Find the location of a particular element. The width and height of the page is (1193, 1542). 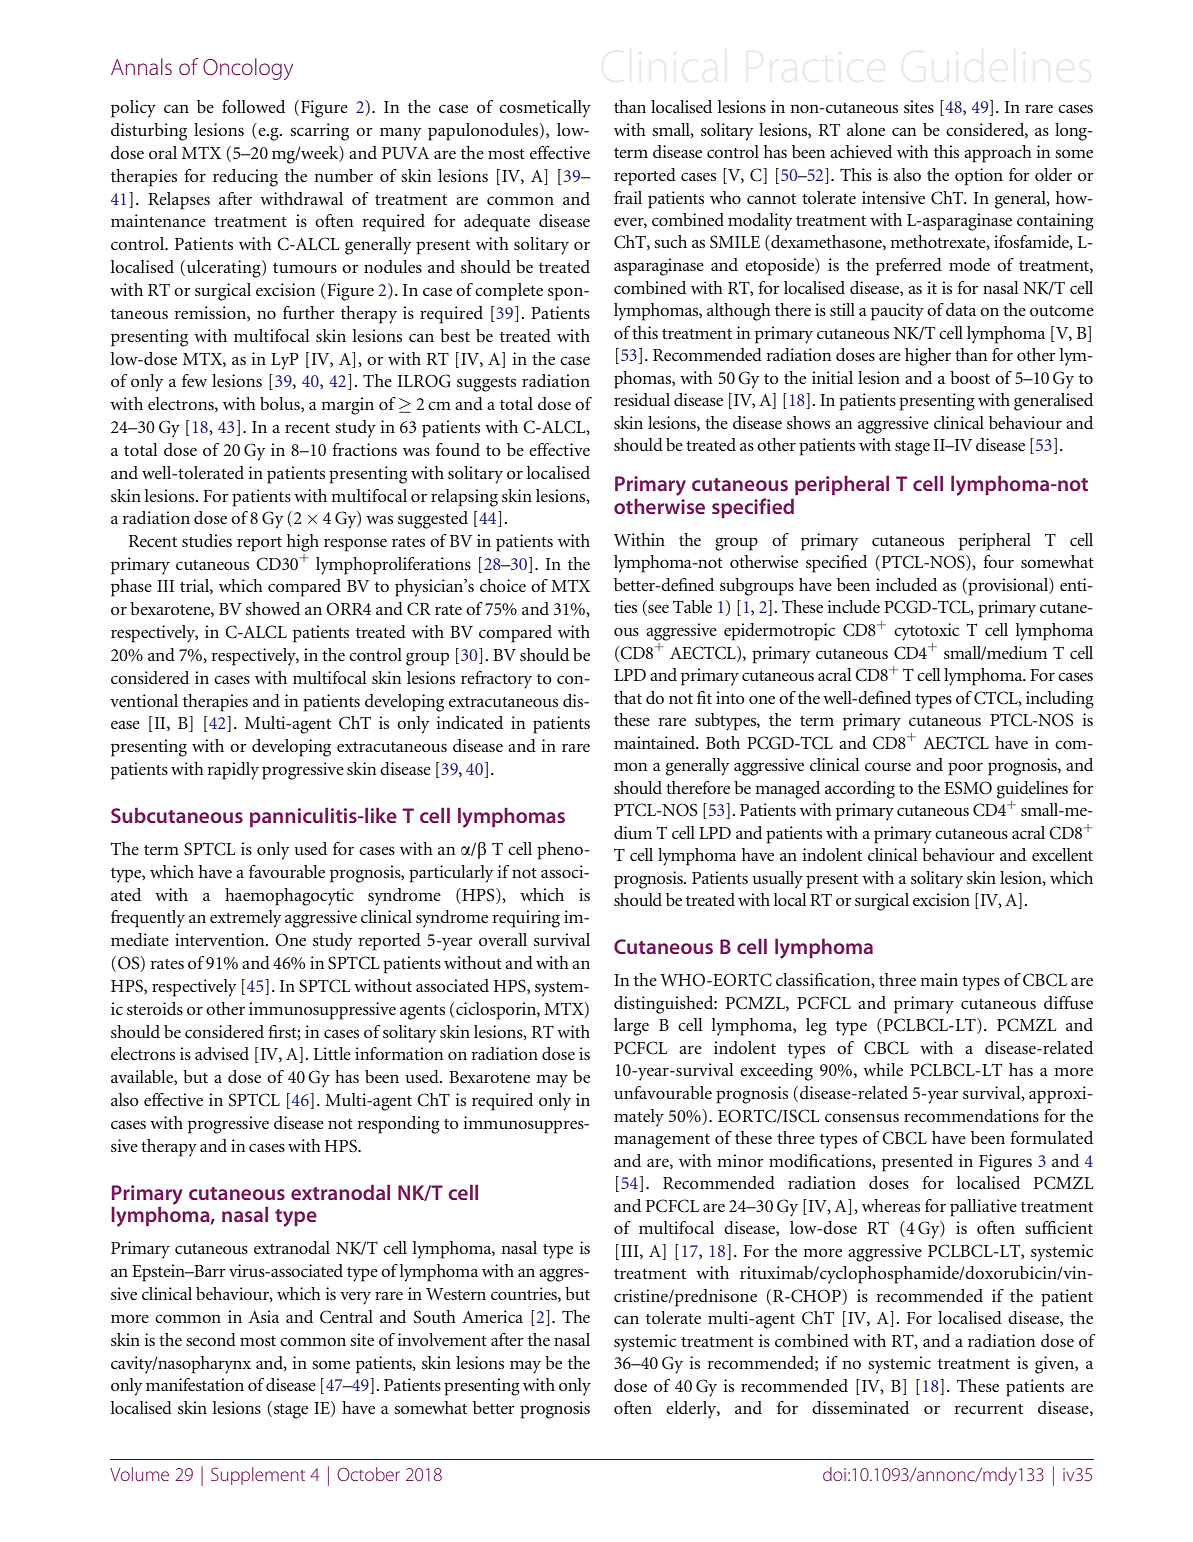

followed is located at coordinates (253, 106).
